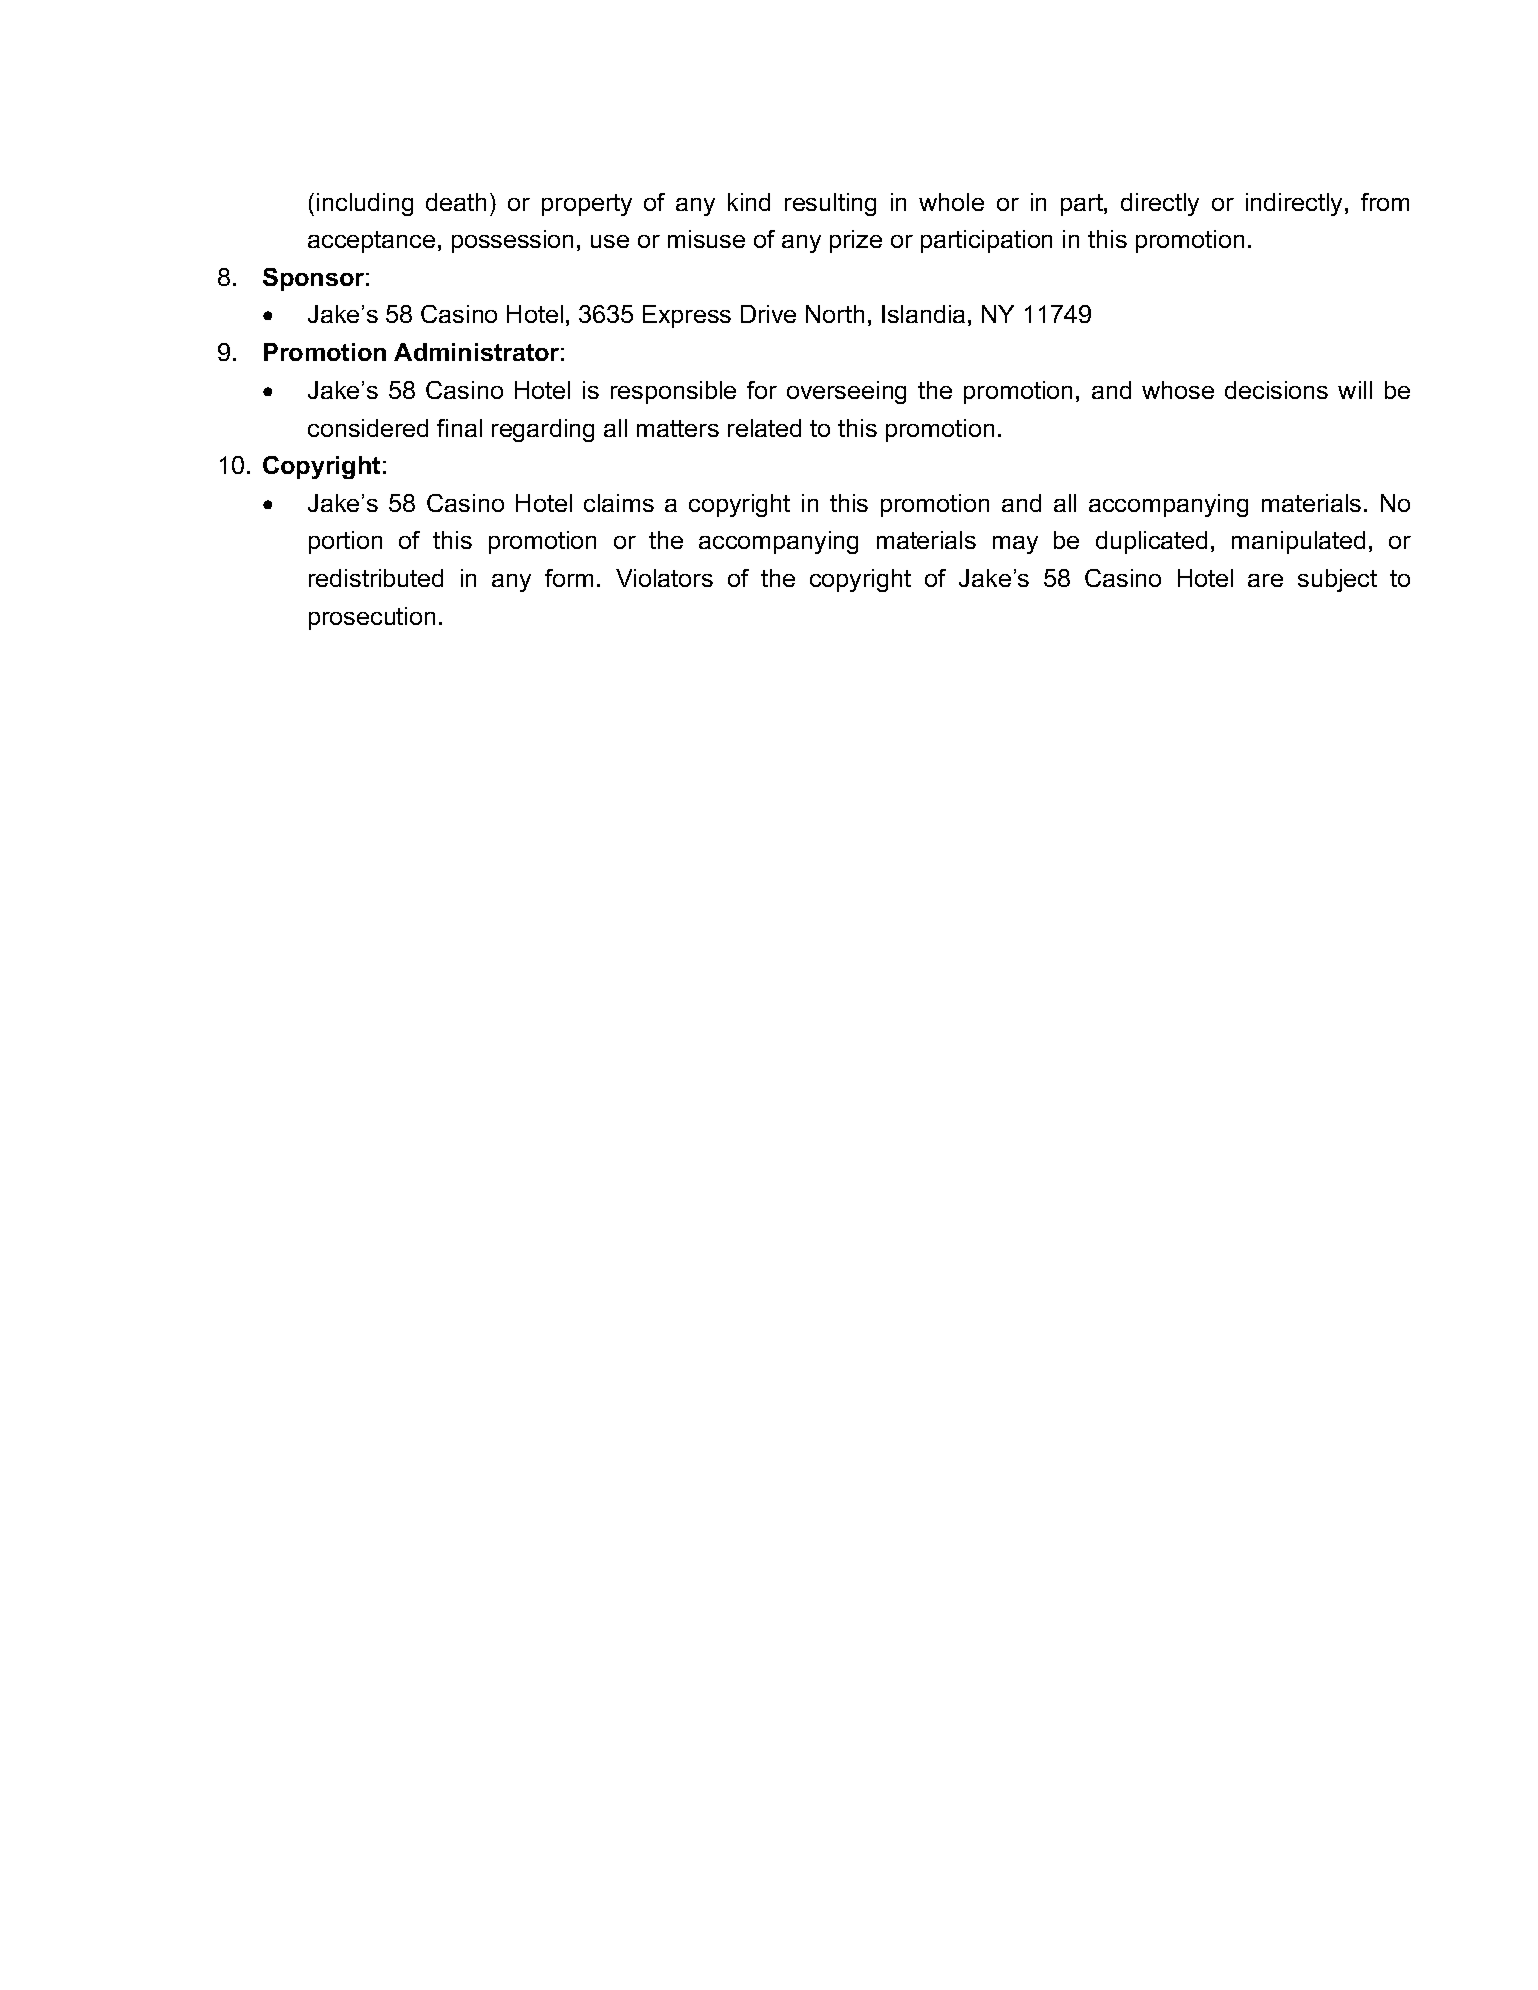 The width and height of the image is (1538, 1990). I want to click on are, so click(1265, 580).
